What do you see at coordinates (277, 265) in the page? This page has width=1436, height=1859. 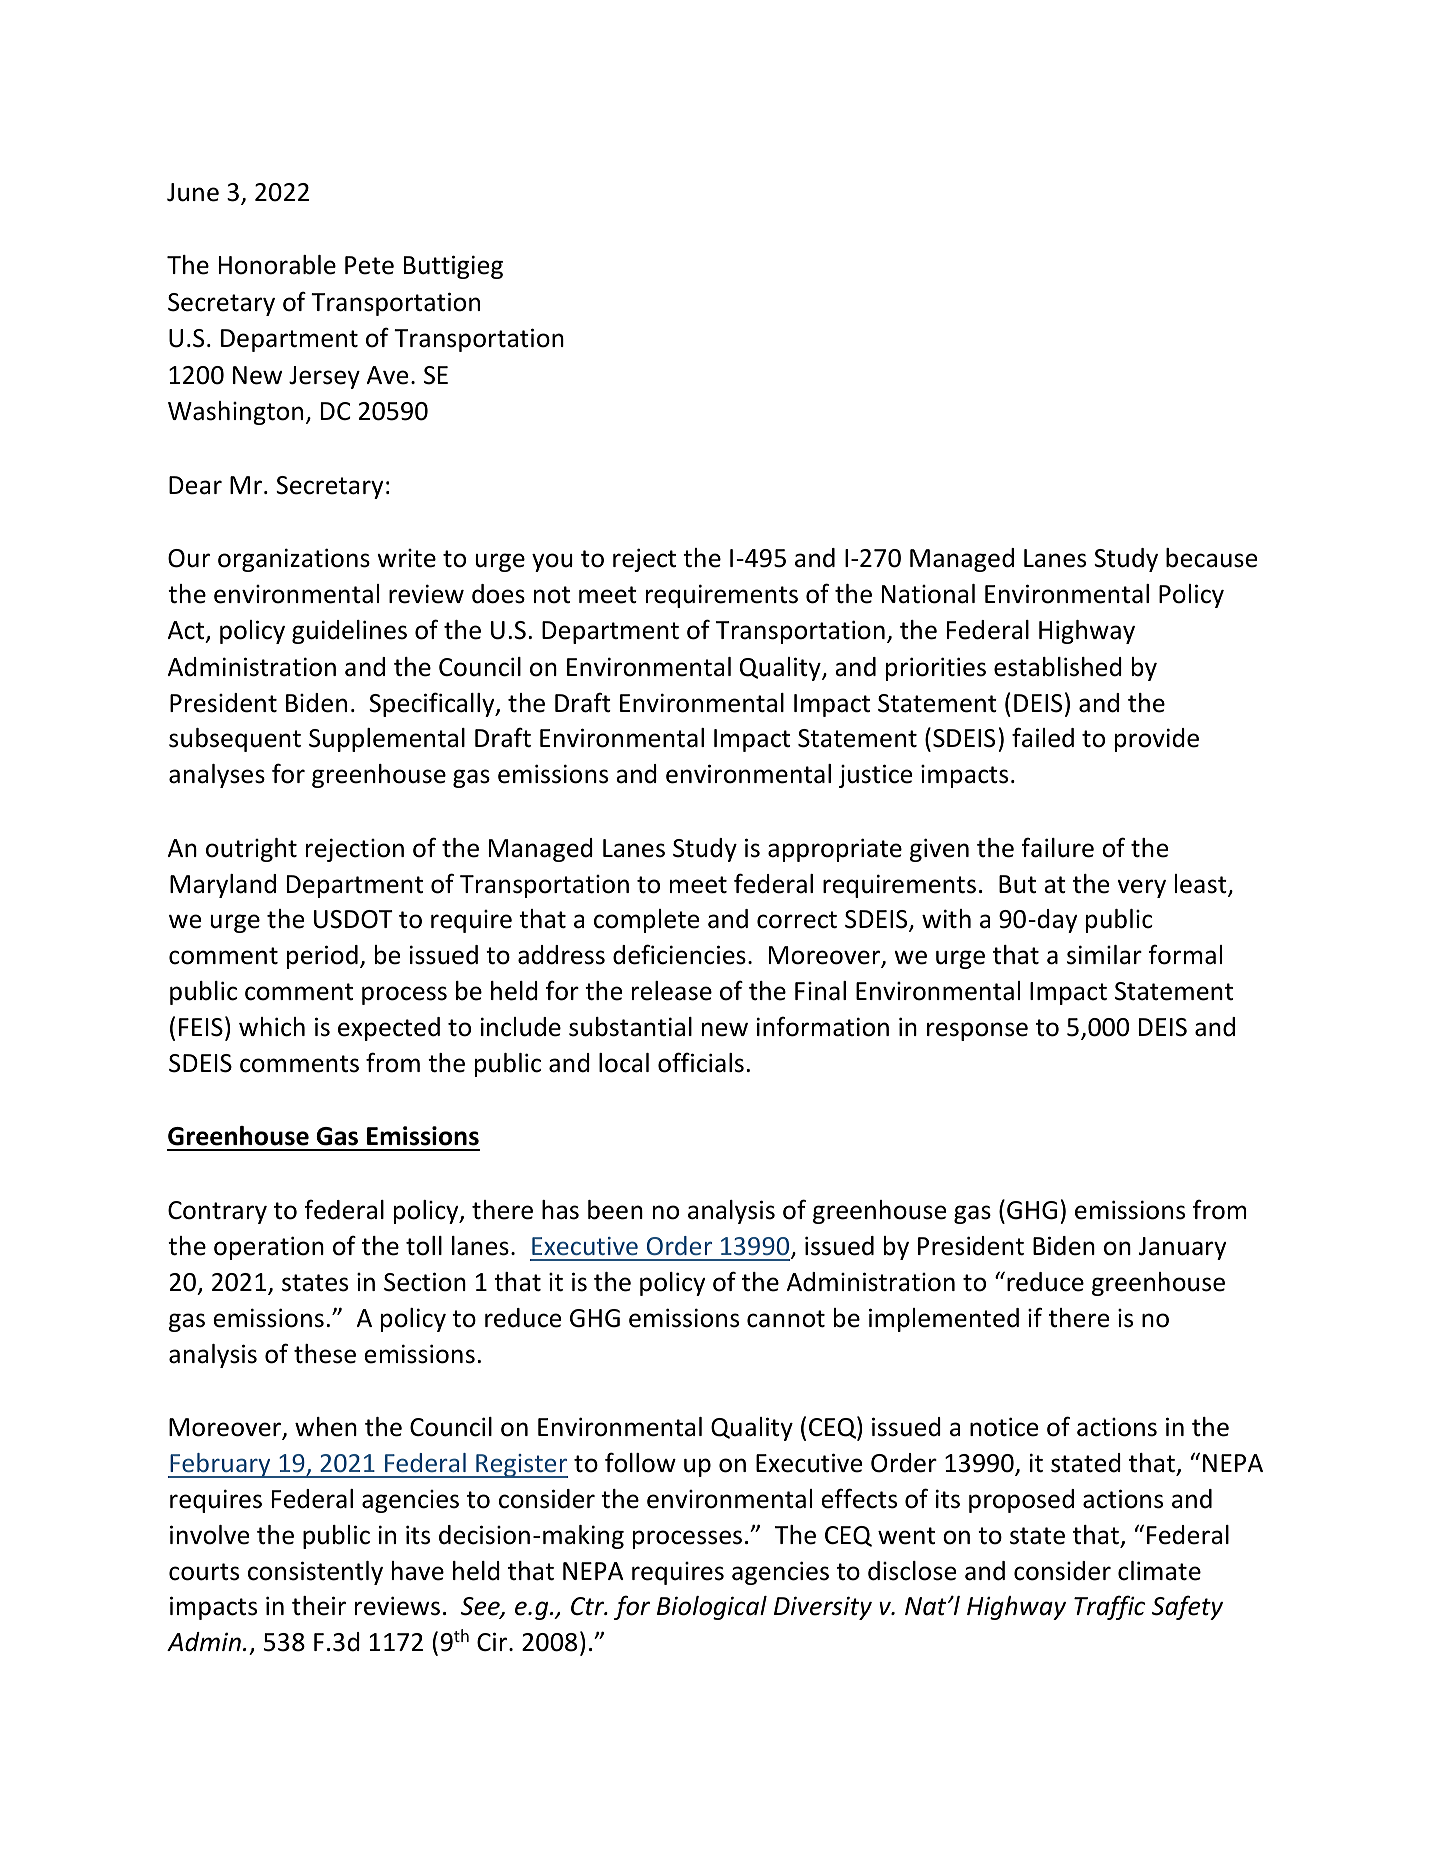 I see `Honorable` at bounding box center [277, 265].
